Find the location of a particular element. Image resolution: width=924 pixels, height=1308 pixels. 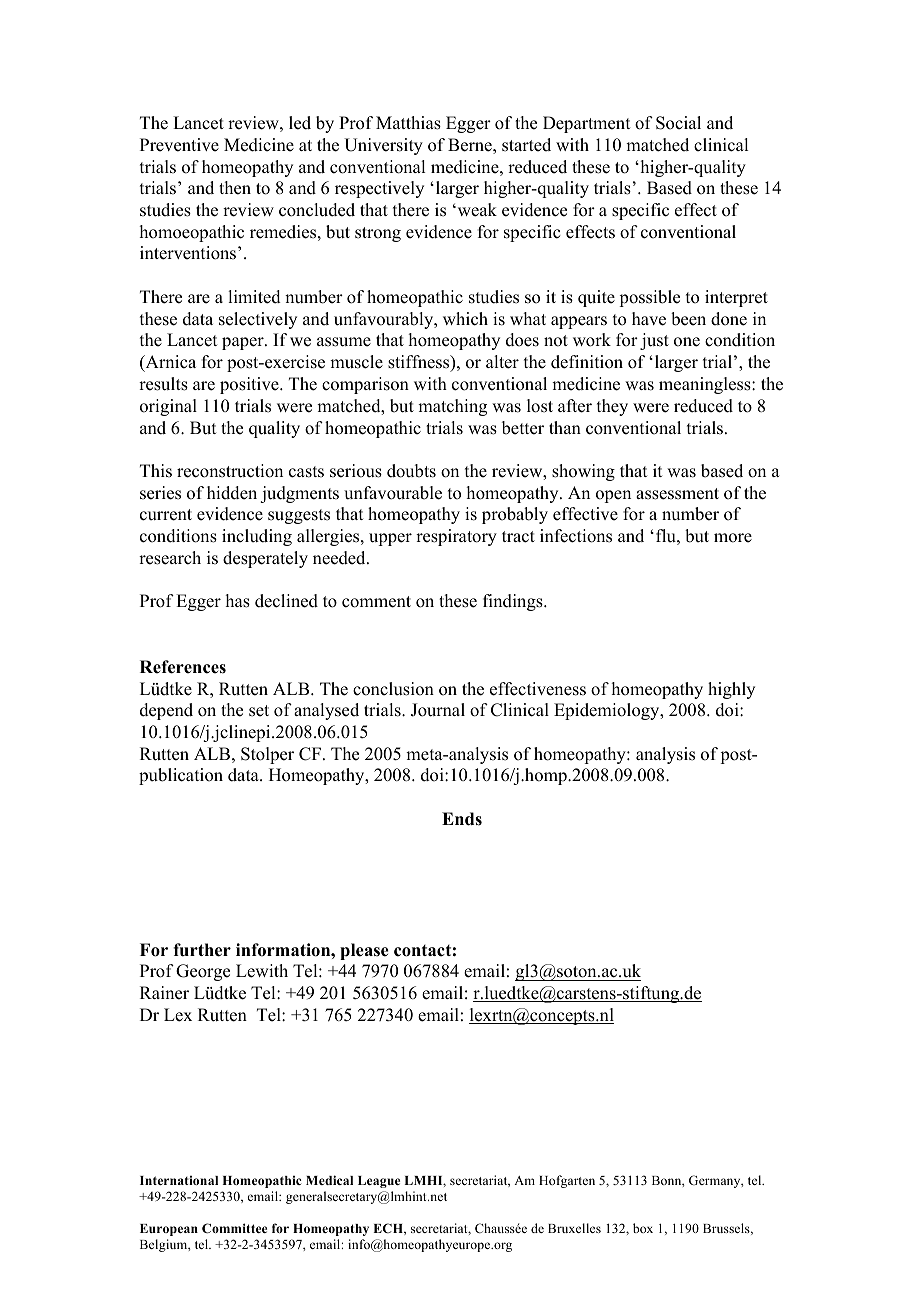

References is located at coordinates (183, 667).
